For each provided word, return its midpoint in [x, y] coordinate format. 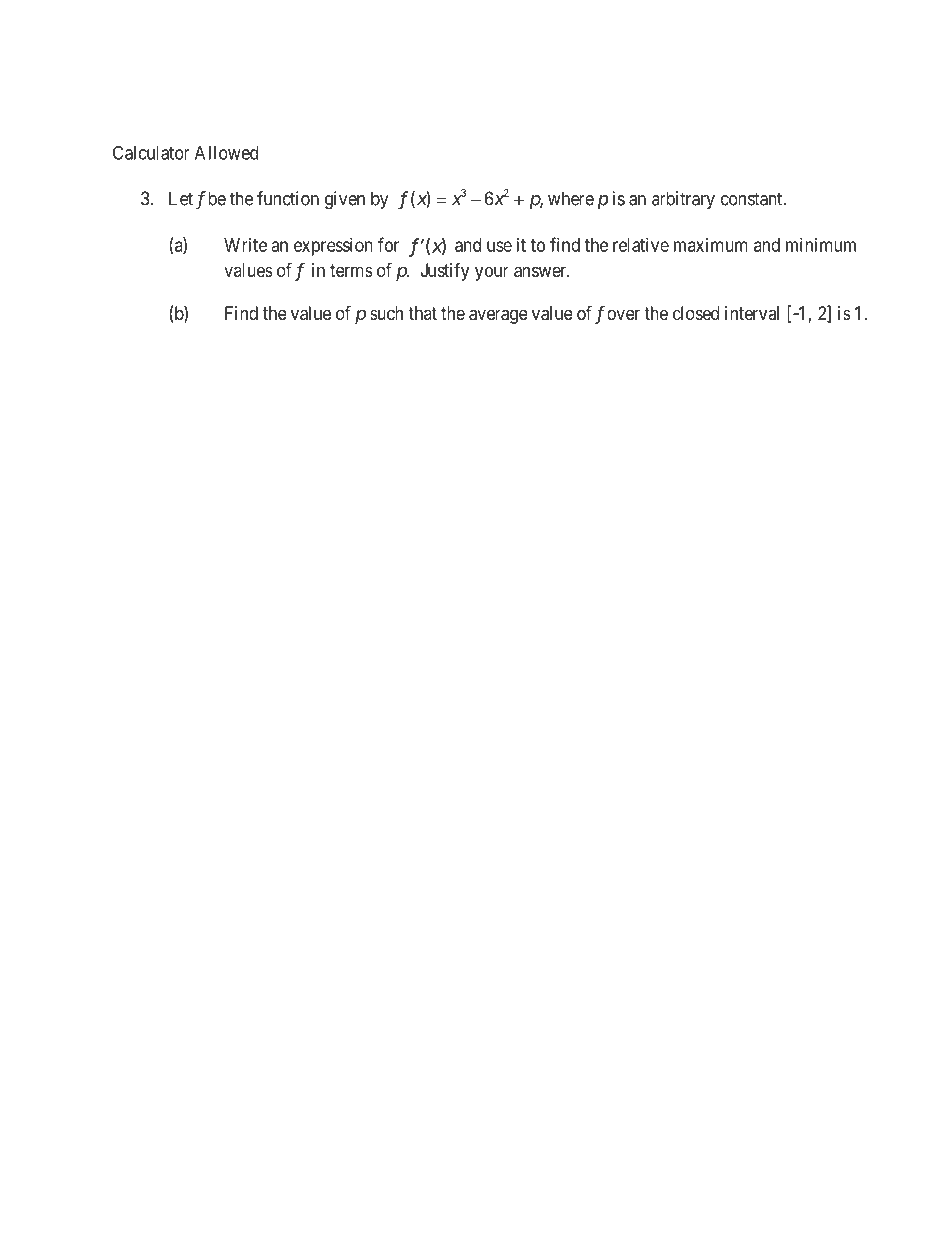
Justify [445, 272]
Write [245, 245]
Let [181, 198]
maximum [711, 245]
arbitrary [683, 200]
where [571, 198]
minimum [821, 245]
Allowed [226, 153]
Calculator [151, 152]
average [498, 316]
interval [752, 313]
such [386, 313]
